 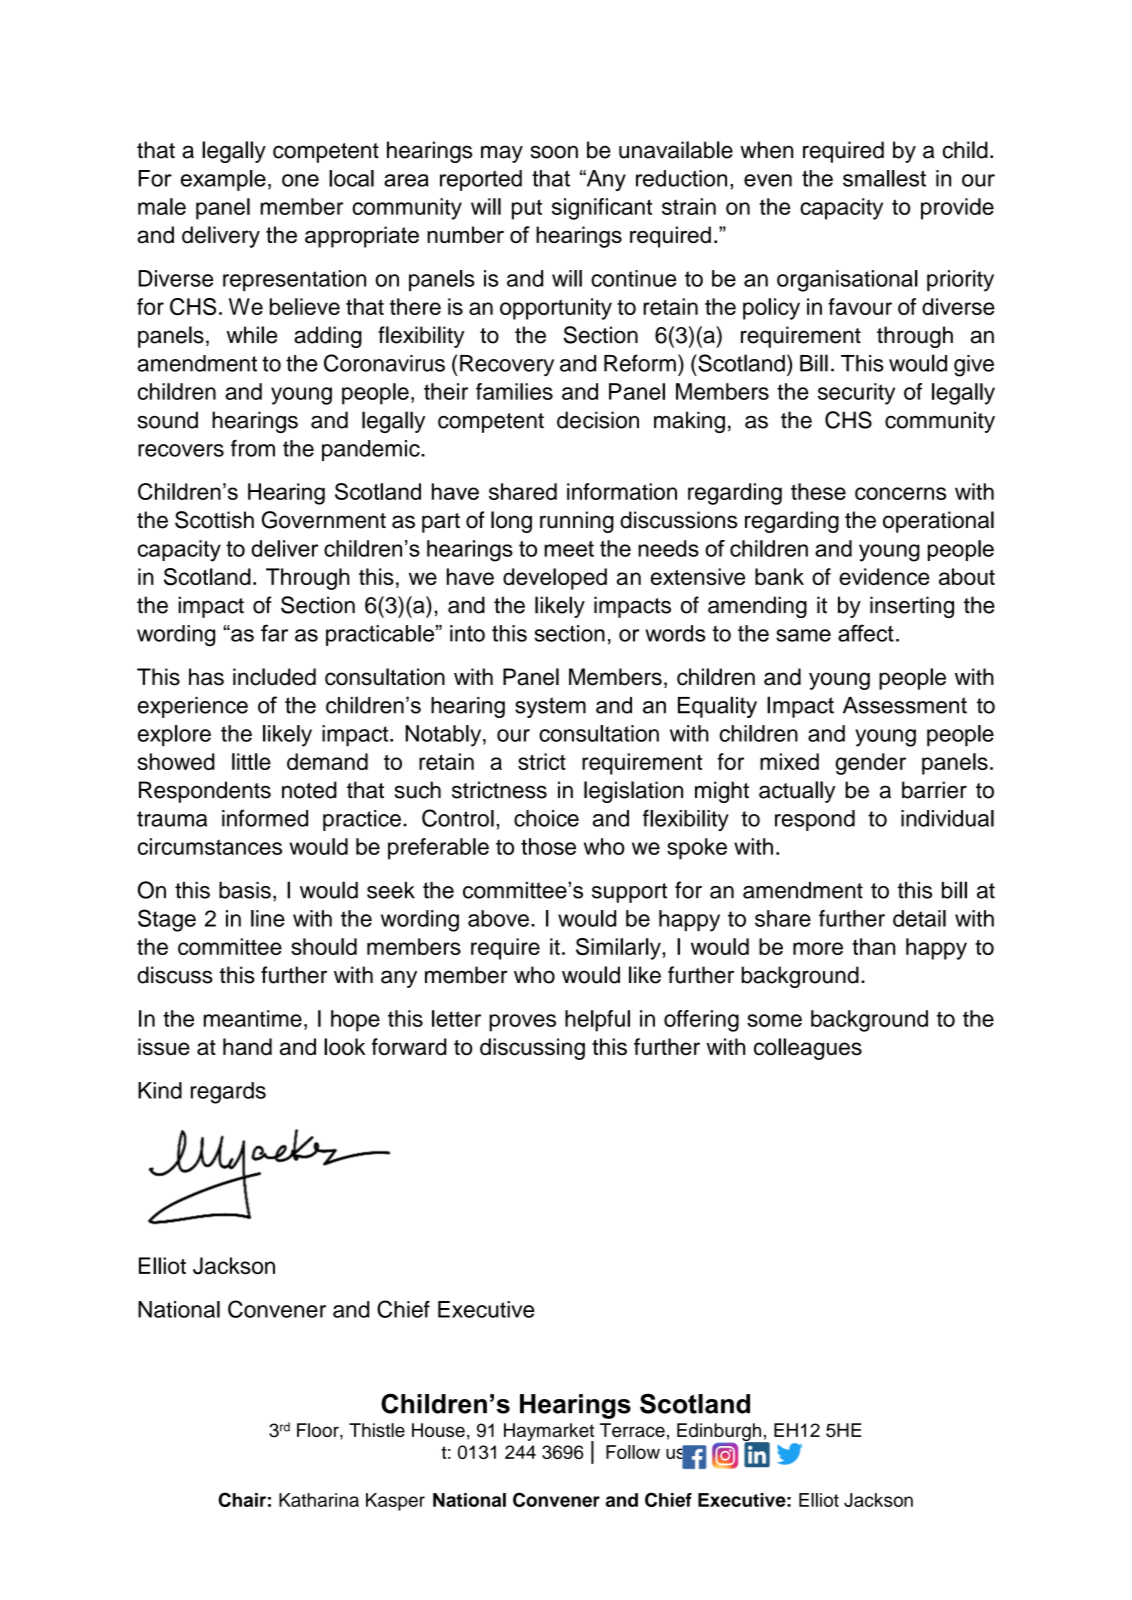 I want to click on concerns, so click(x=900, y=493).
